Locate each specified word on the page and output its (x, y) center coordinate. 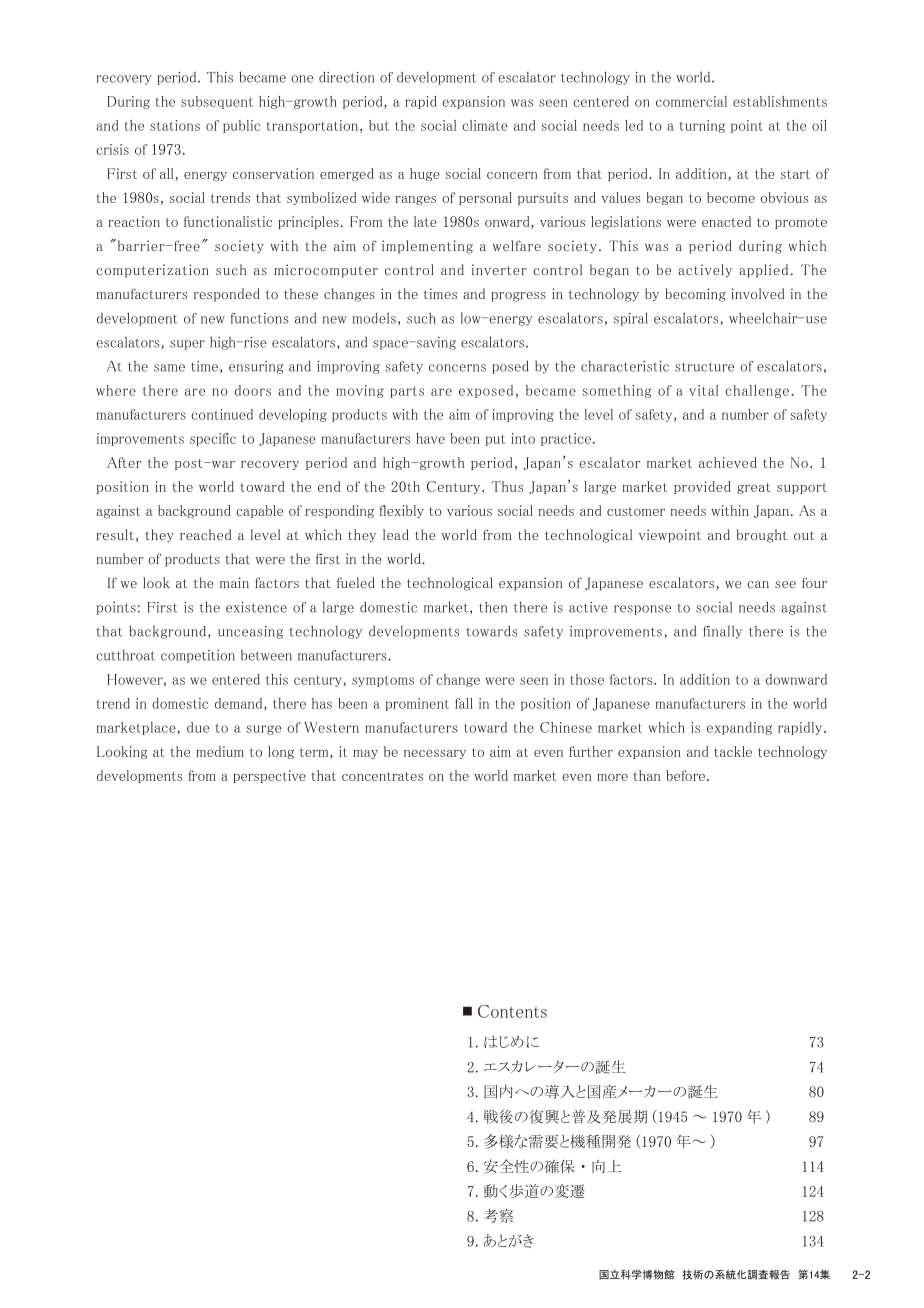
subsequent (217, 102)
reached (206, 534)
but (379, 125)
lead (396, 534)
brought (762, 536)
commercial (691, 101)
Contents (512, 1011)
